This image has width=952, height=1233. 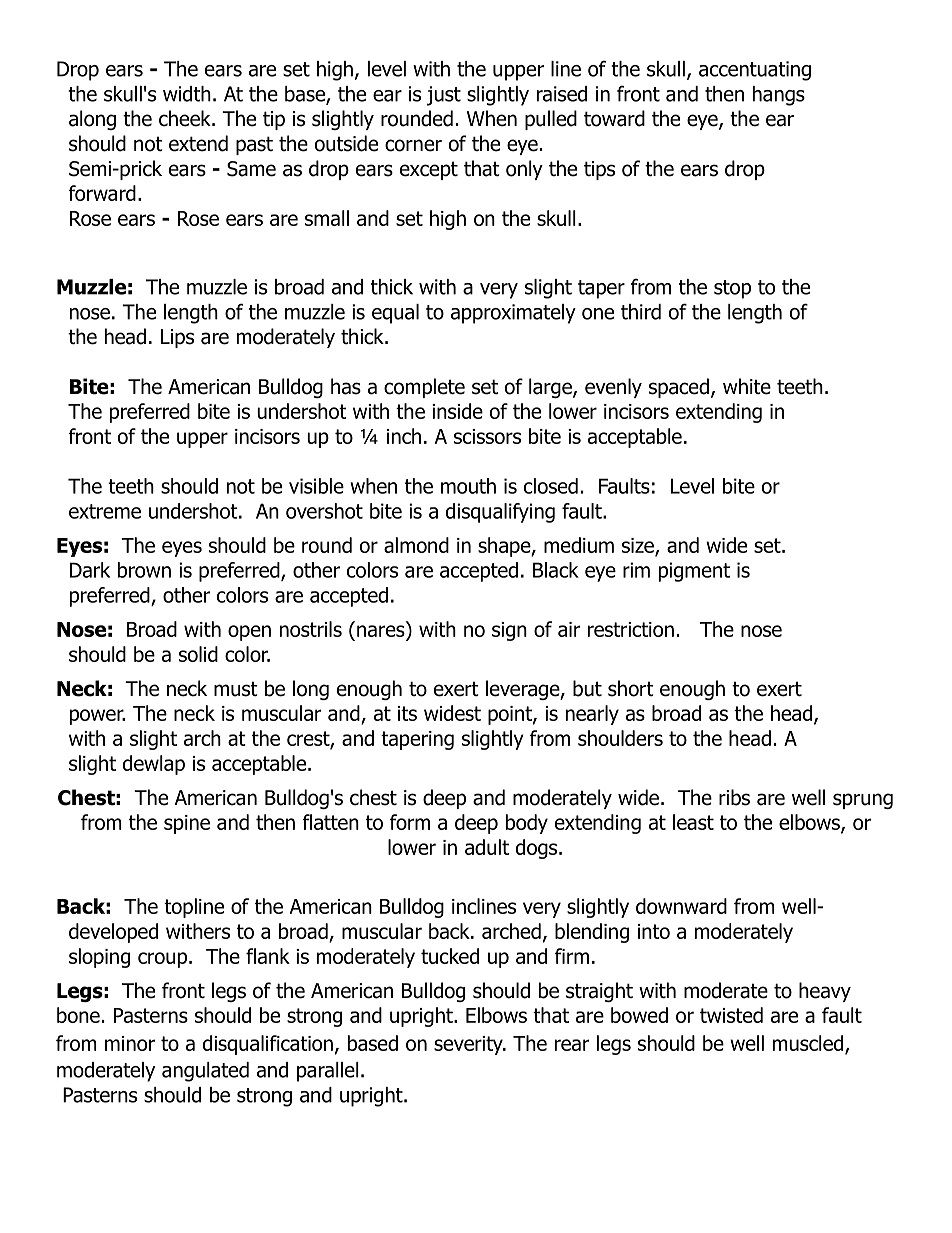 What do you see at coordinates (469, 1045) in the image?
I see `severity` at bounding box center [469, 1045].
